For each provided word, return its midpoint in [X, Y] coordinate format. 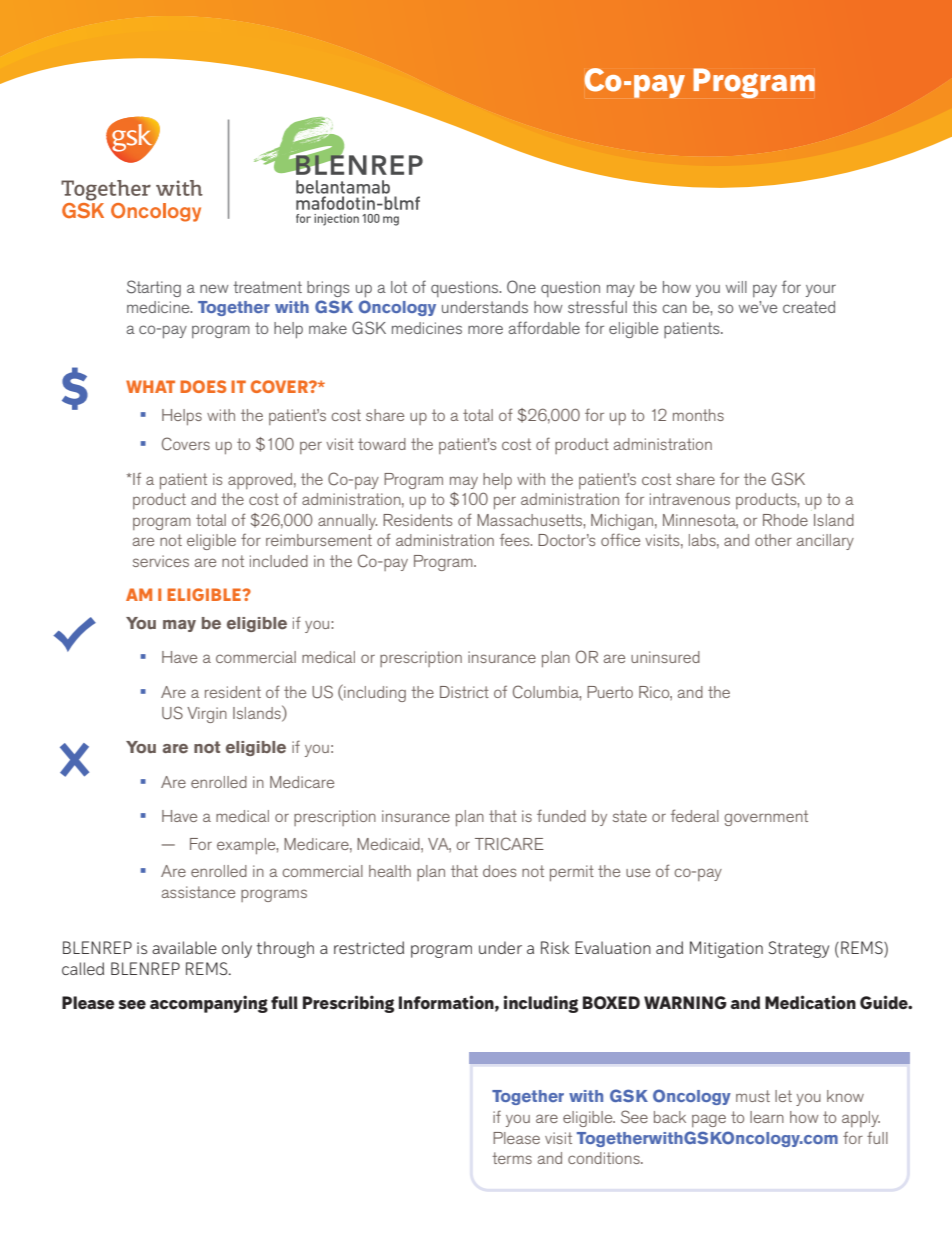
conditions [605, 1158]
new [214, 288]
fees [516, 539]
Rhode [785, 520]
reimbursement [319, 540]
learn [767, 1117]
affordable [544, 327]
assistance [198, 892]
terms [512, 1158]
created [809, 307]
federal [695, 815]
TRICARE [509, 844]
